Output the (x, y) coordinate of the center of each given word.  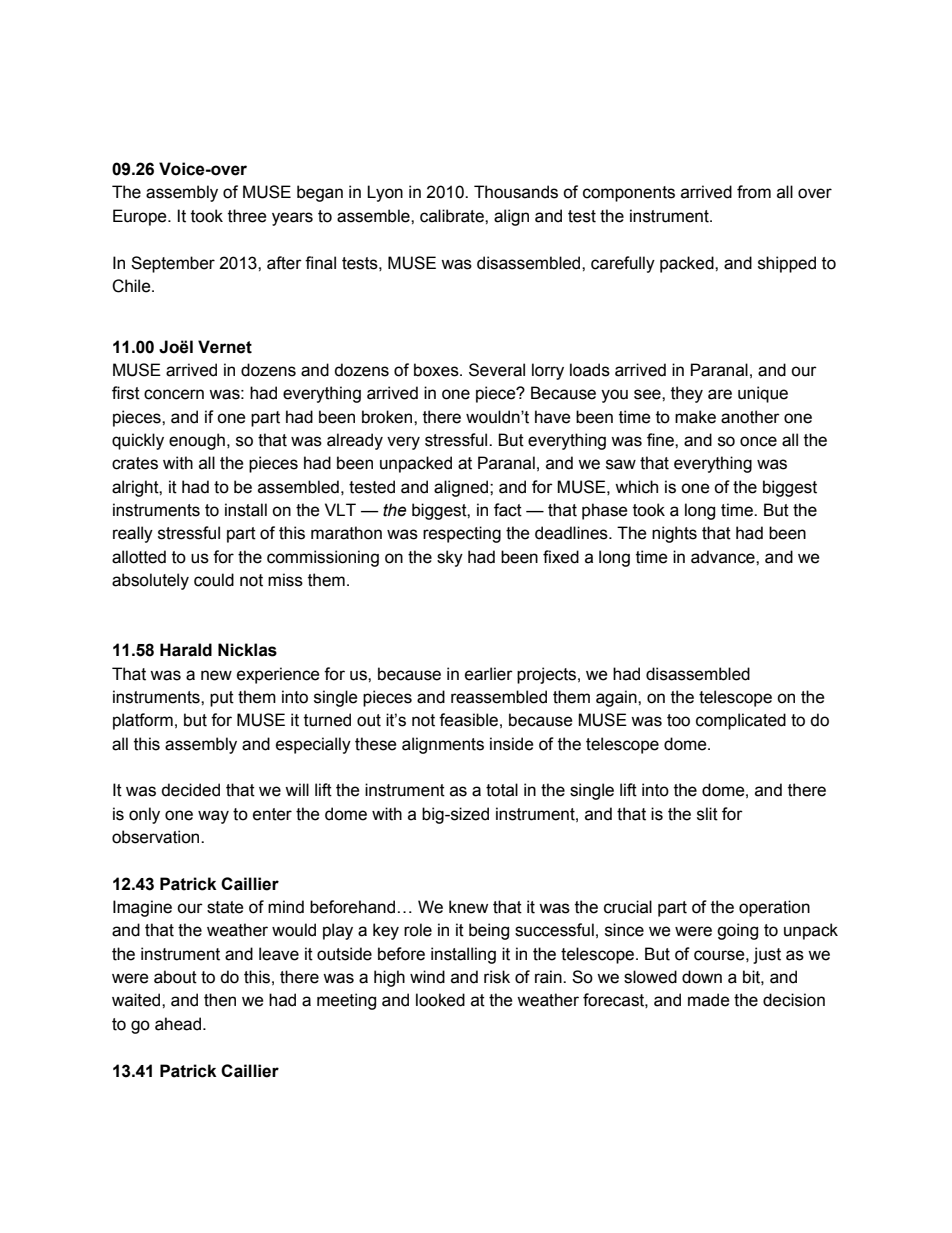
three (247, 216)
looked (440, 1000)
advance (724, 557)
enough (197, 441)
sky (450, 558)
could (214, 580)
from (754, 192)
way (213, 817)
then (220, 1000)
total (502, 790)
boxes (437, 370)
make (695, 417)
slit (707, 814)
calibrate (453, 216)
